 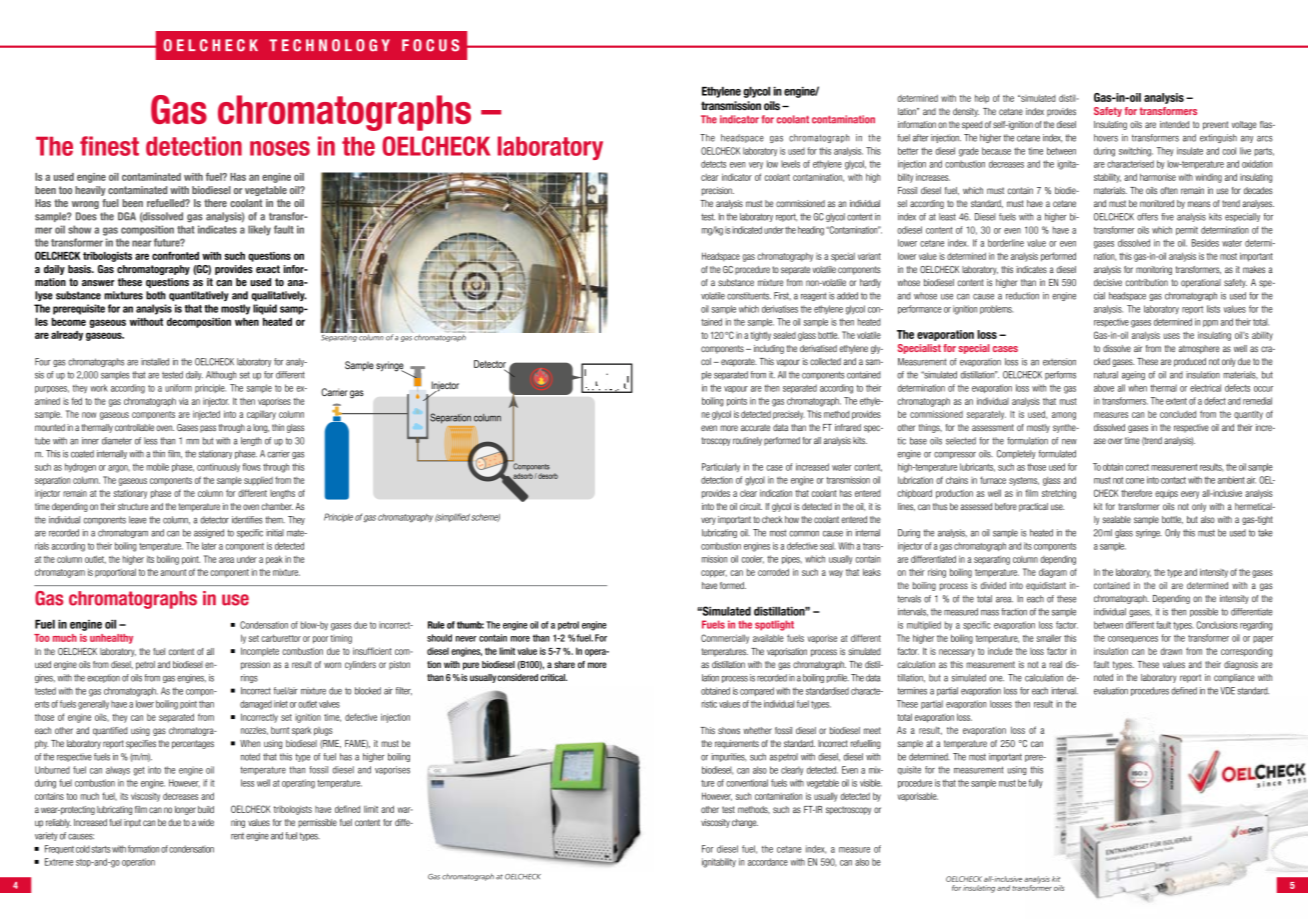 What do you see at coordinates (745, 823) in the screenshot?
I see `change` at bounding box center [745, 823].
